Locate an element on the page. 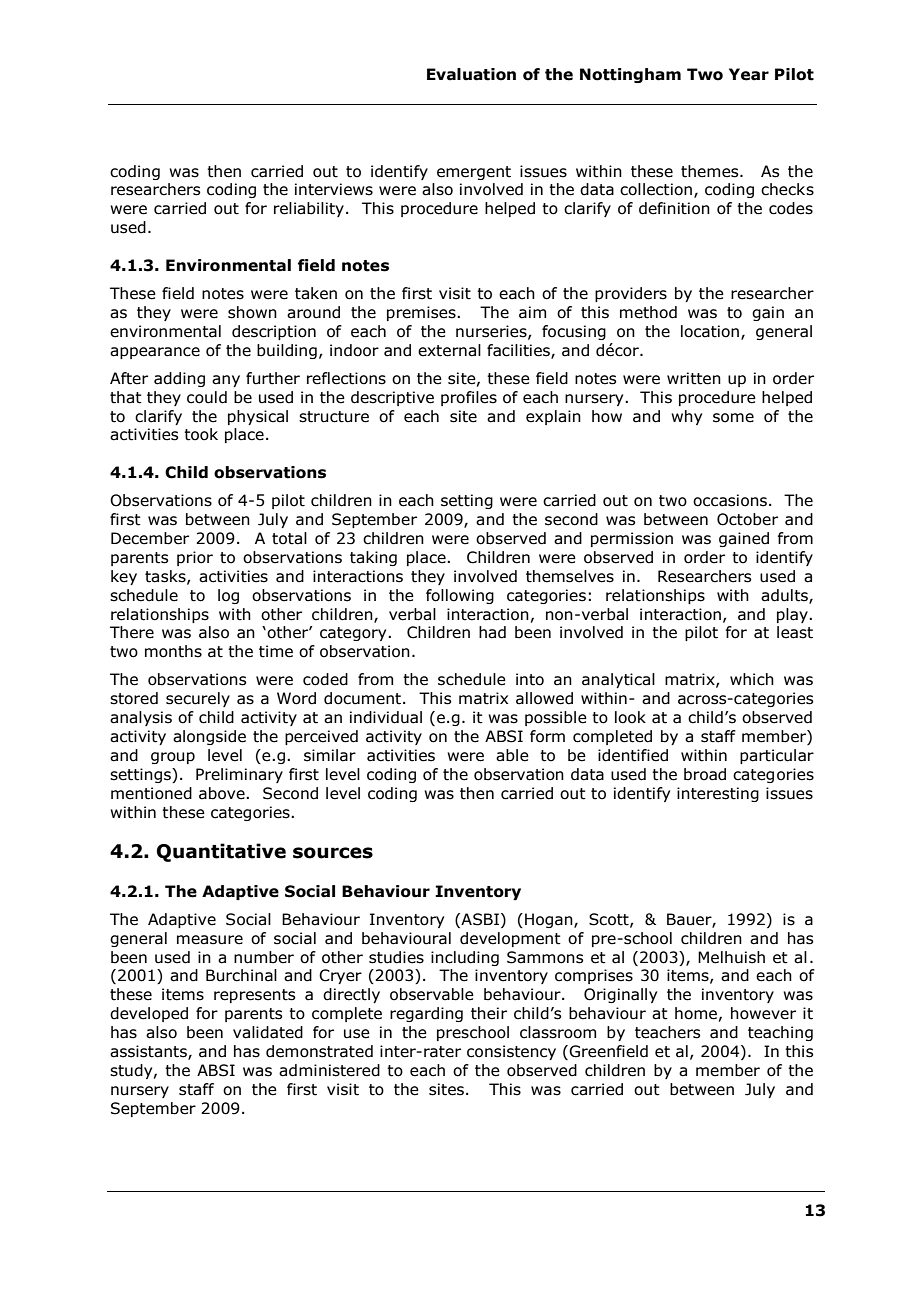  reliability is located at coordinates (309, 209).
